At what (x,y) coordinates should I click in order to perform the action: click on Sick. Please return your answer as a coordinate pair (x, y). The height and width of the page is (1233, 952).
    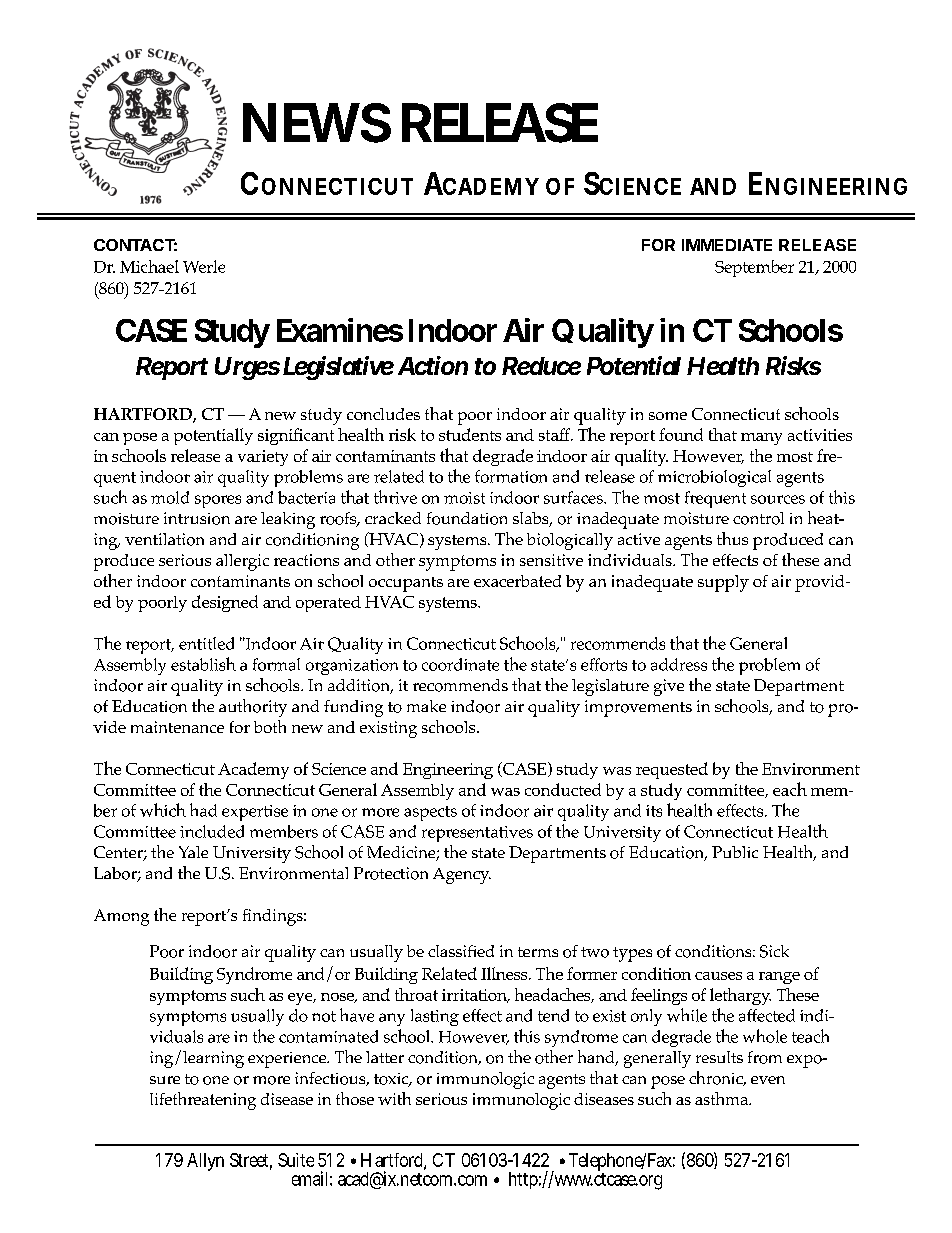
    Looking at the image, I should click on (774, 951).
